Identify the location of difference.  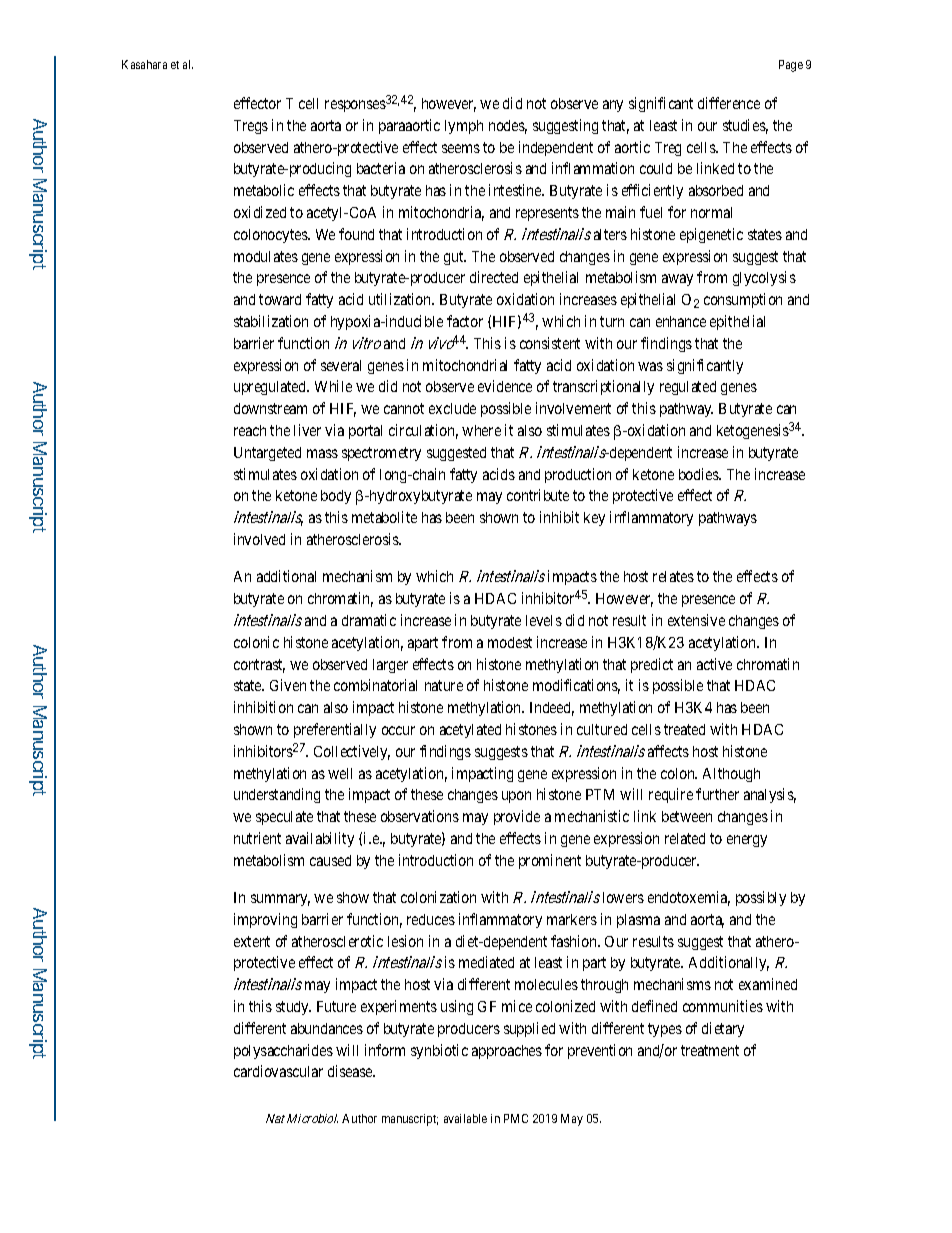
(729, 103).
